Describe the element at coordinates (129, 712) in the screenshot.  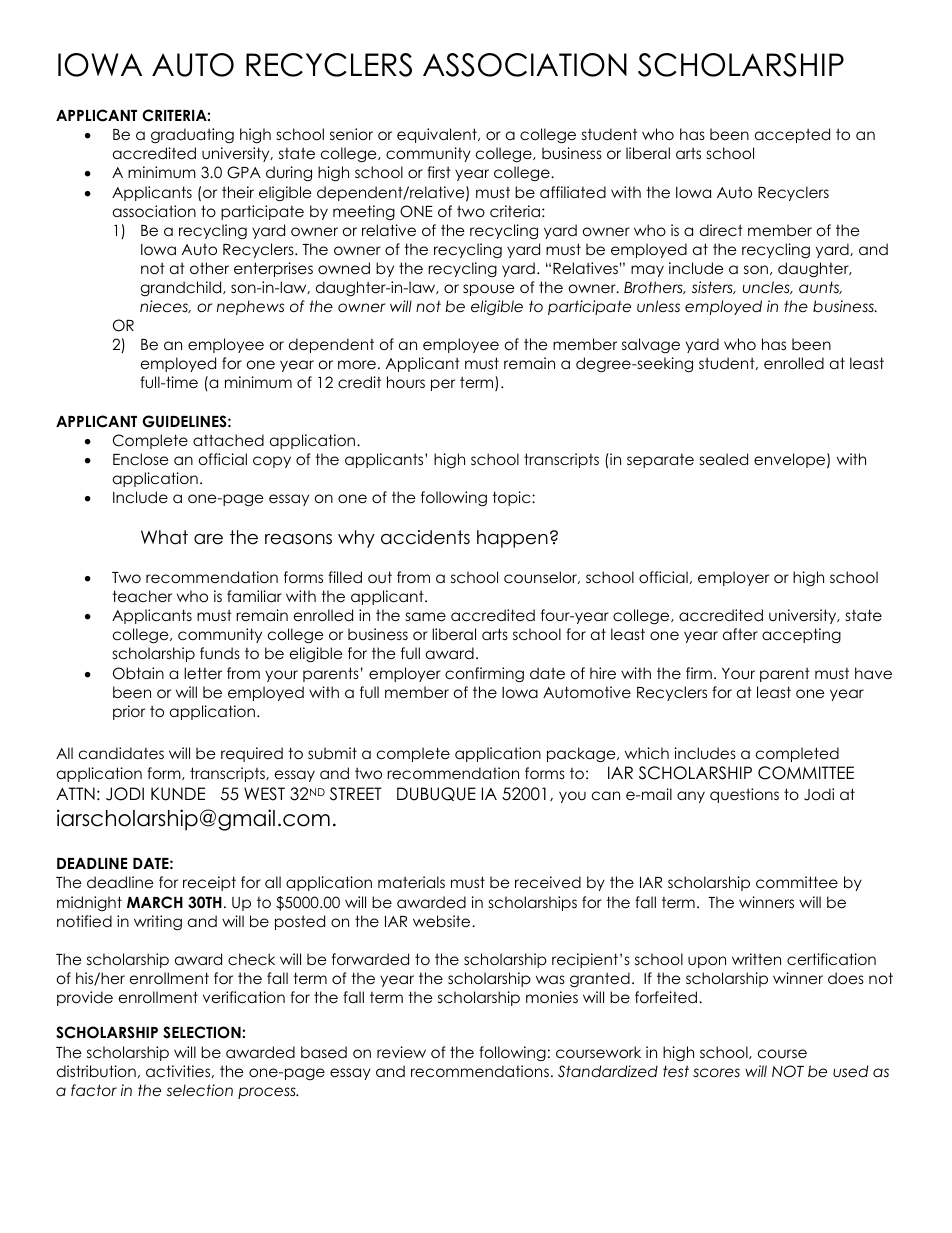
I see `prior` at that location.
